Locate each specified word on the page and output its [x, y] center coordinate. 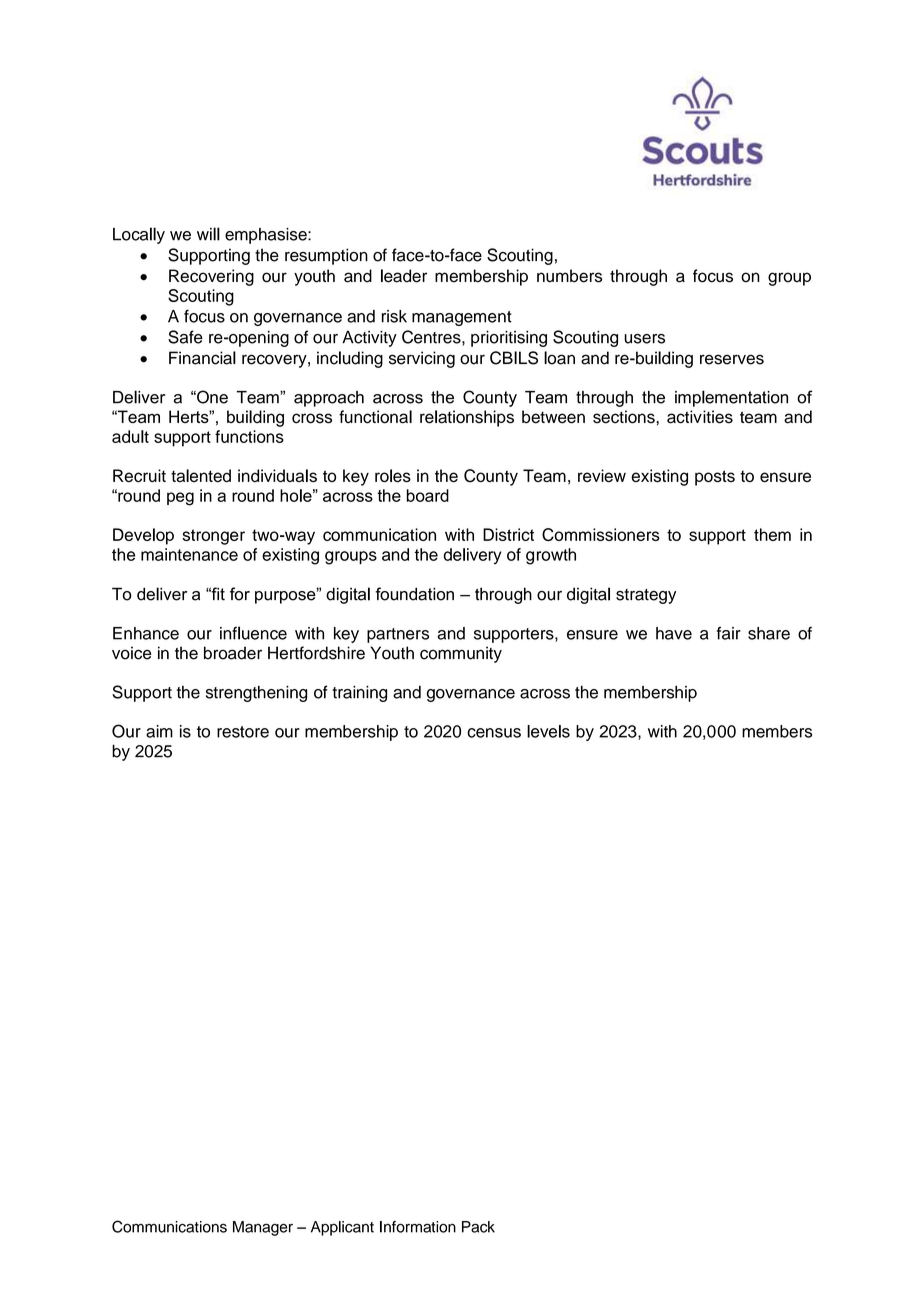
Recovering [211, 277]
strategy [646, 596]
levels [548, 731]
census [494, 733]
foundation [414, 594]
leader [404, 276]
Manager [263, 1228]
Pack [478, 1227]
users [644, 339]
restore [243, 732]
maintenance [189, 554]
